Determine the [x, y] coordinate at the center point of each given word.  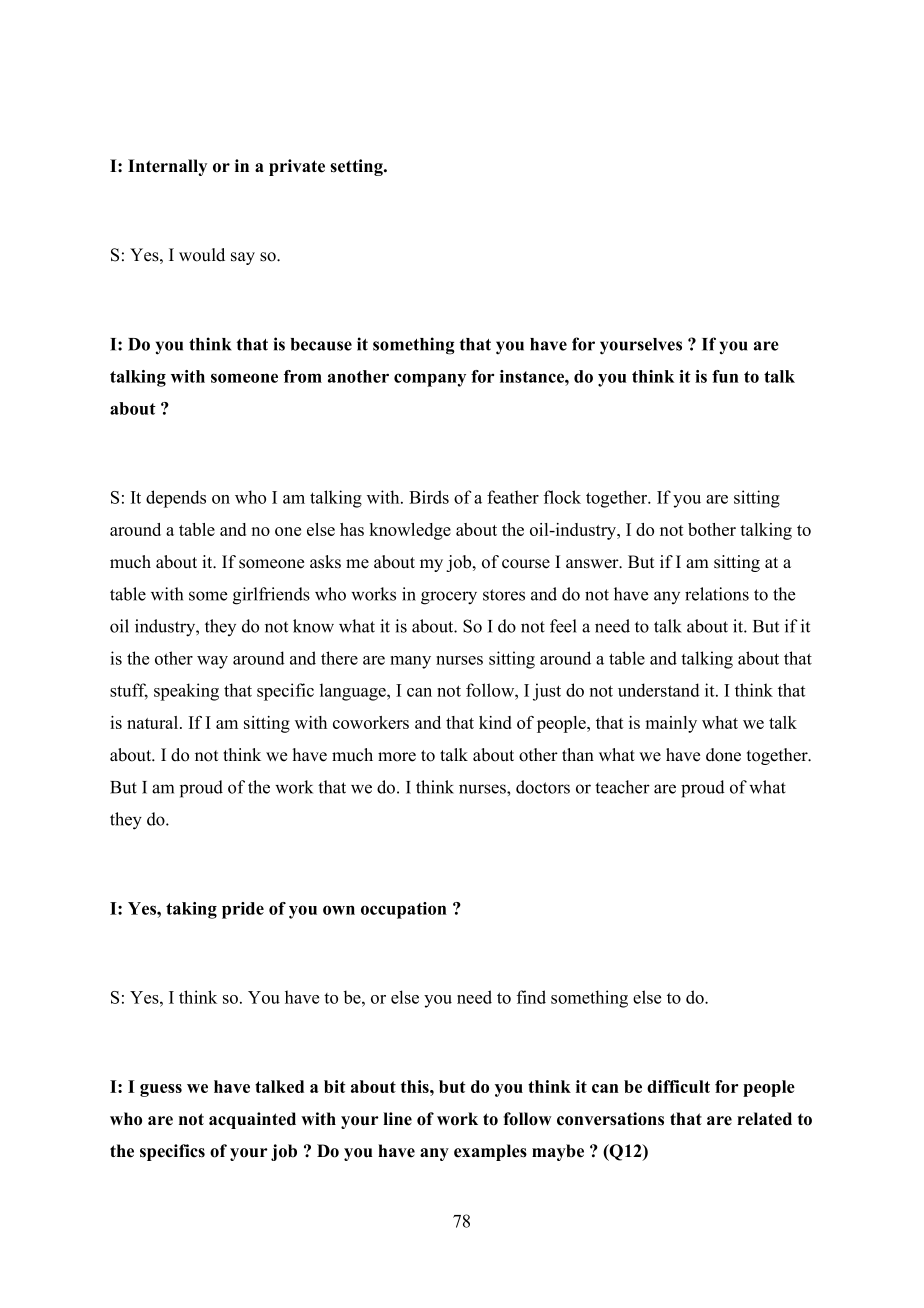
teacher [622, 787]
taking [191, 910]
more [397, 757]
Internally [167, 167]
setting [357, 167]
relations [717, 594]
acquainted [252, 1120]
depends [176, 499]
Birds [429, 497]
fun [725, 376]
